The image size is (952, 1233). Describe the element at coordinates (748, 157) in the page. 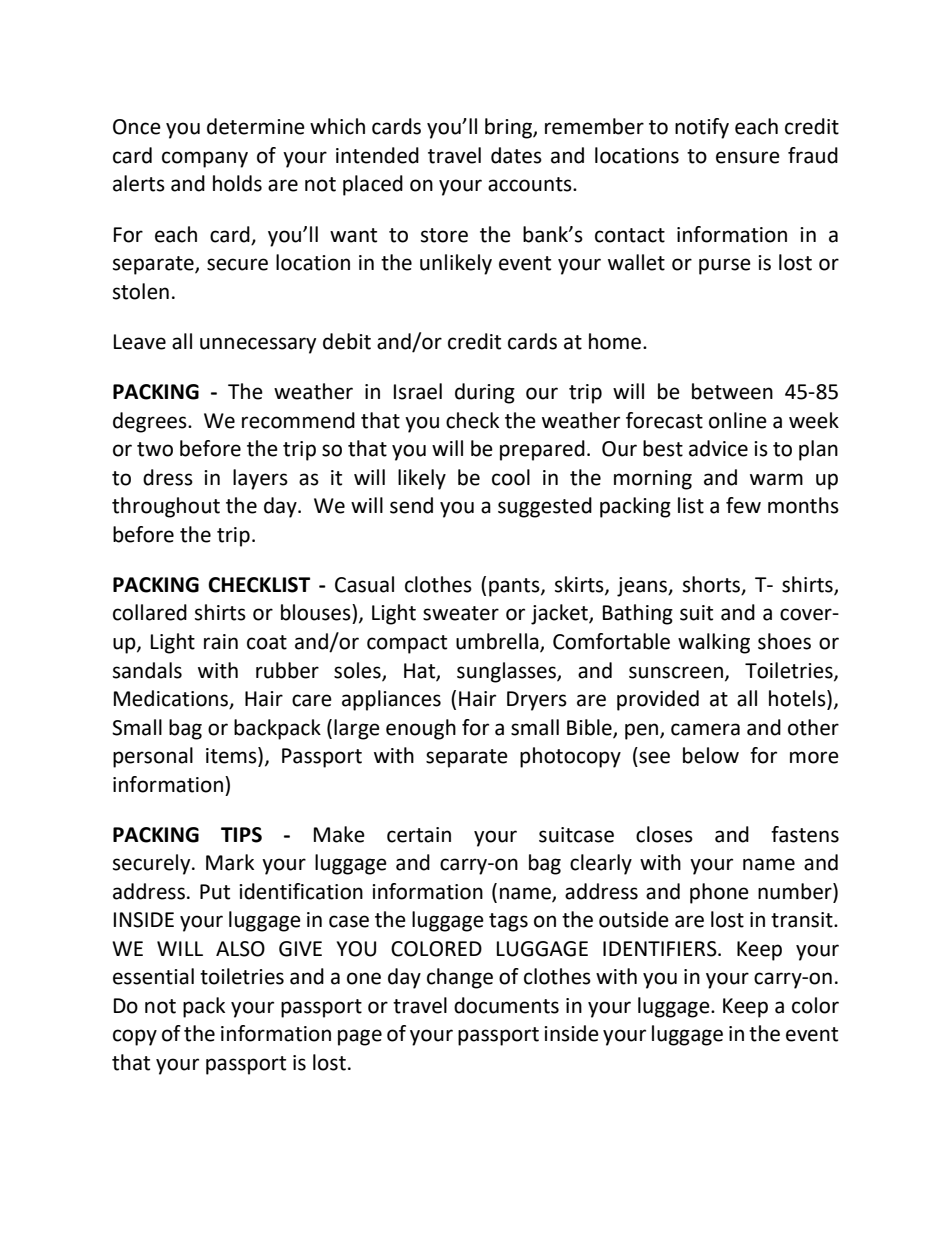

I see `ensure` at that location.
